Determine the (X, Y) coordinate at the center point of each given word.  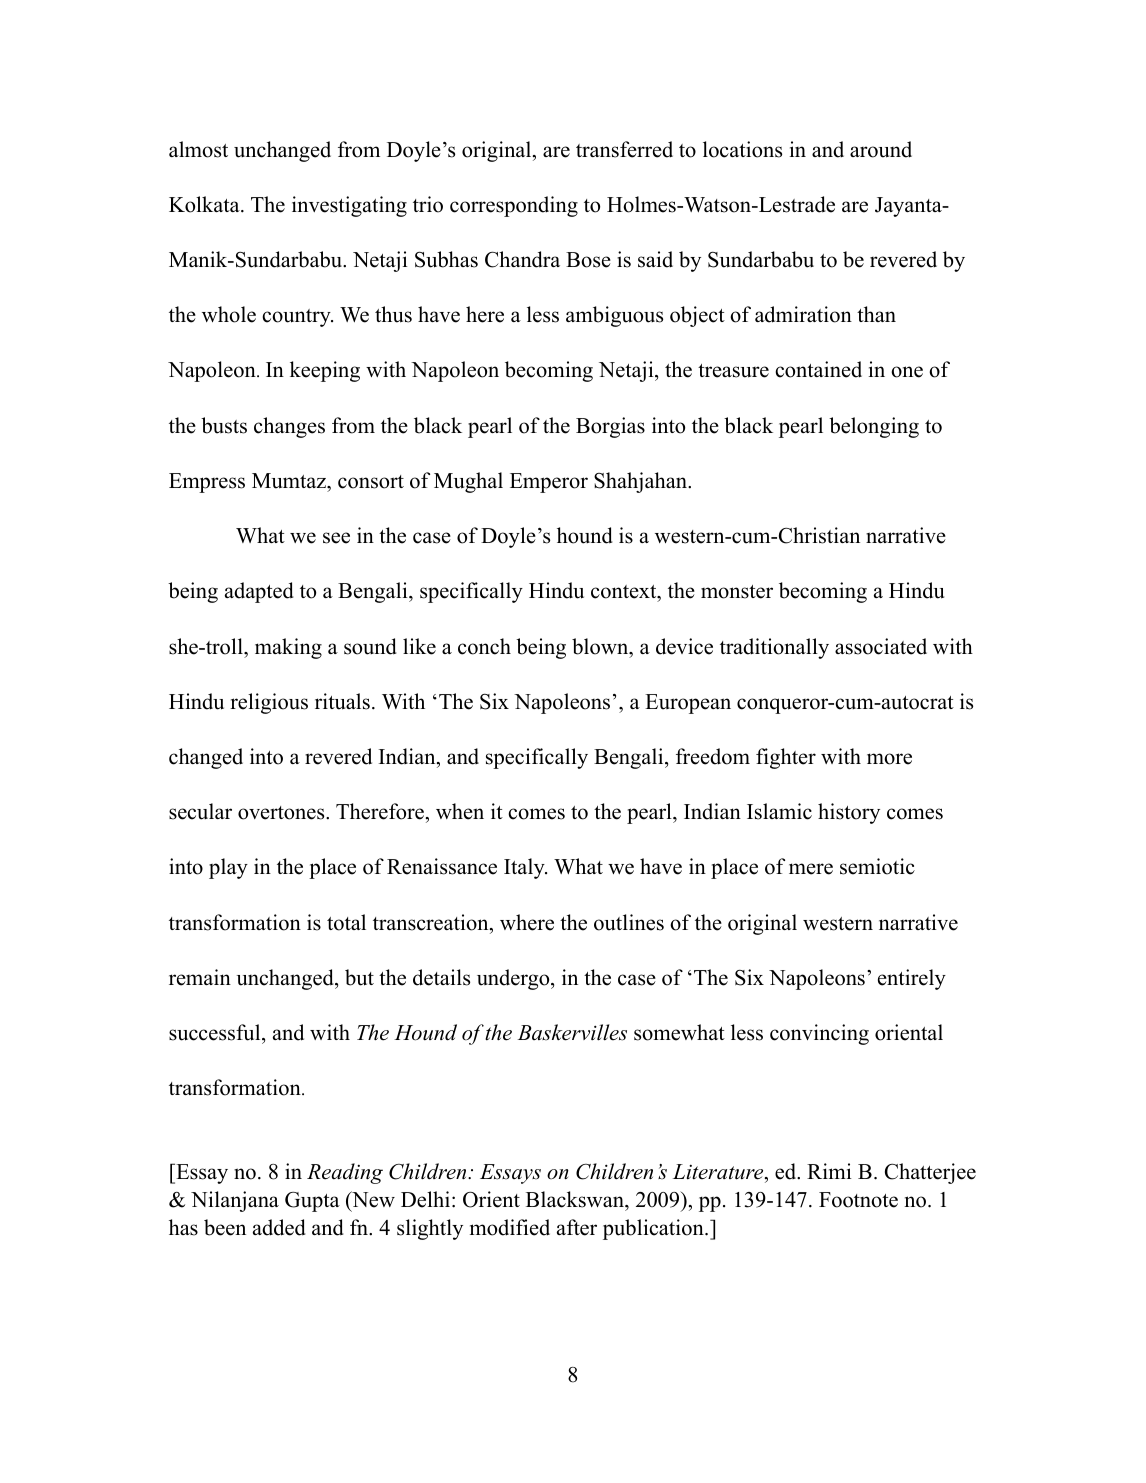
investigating (349, 206)
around (881, 149)
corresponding (514, 206)
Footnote (858, 1200)
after (577, 1227)
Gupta (312, 1202)
